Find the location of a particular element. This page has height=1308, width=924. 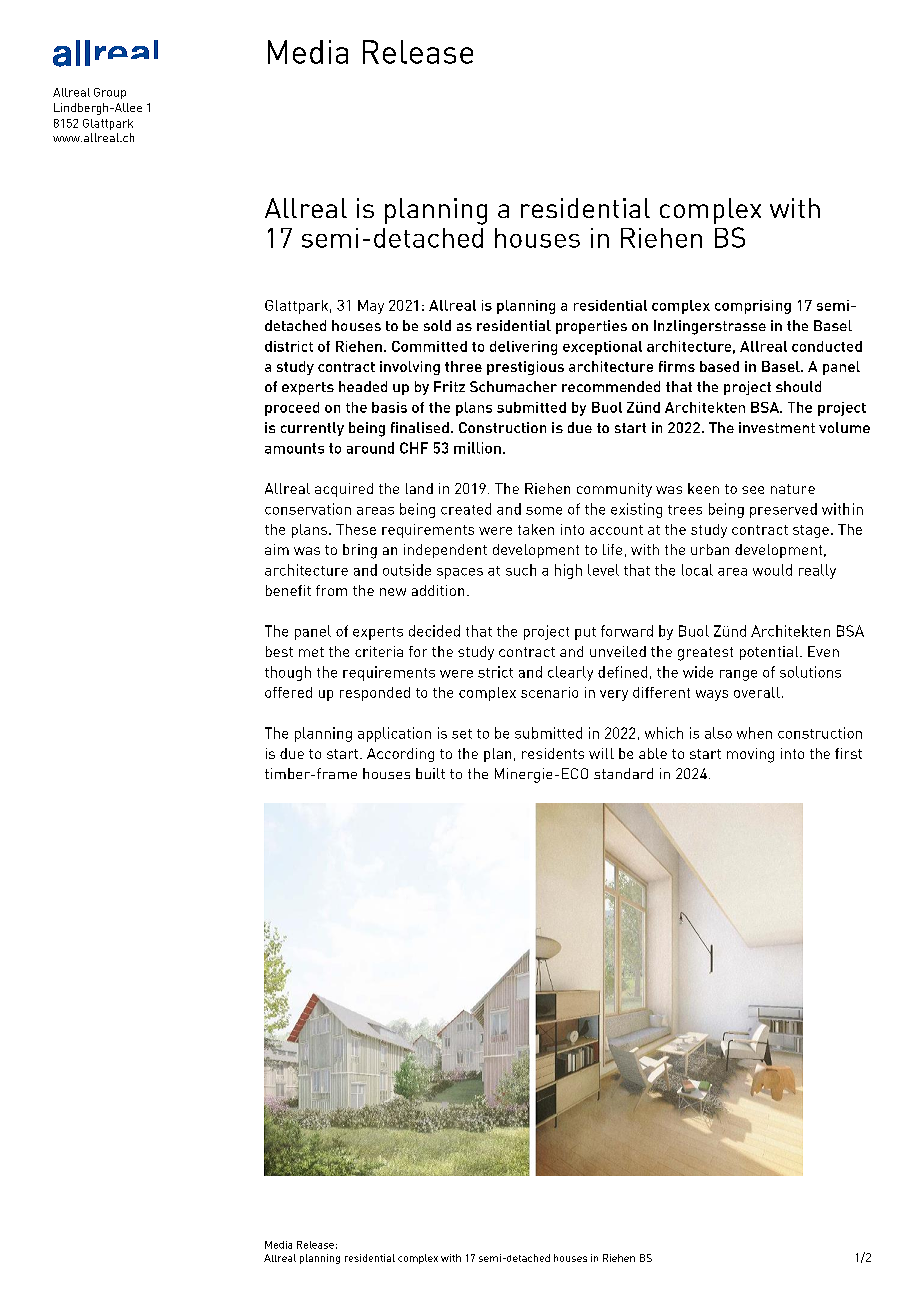

May is located at coordinates (371, 307).
